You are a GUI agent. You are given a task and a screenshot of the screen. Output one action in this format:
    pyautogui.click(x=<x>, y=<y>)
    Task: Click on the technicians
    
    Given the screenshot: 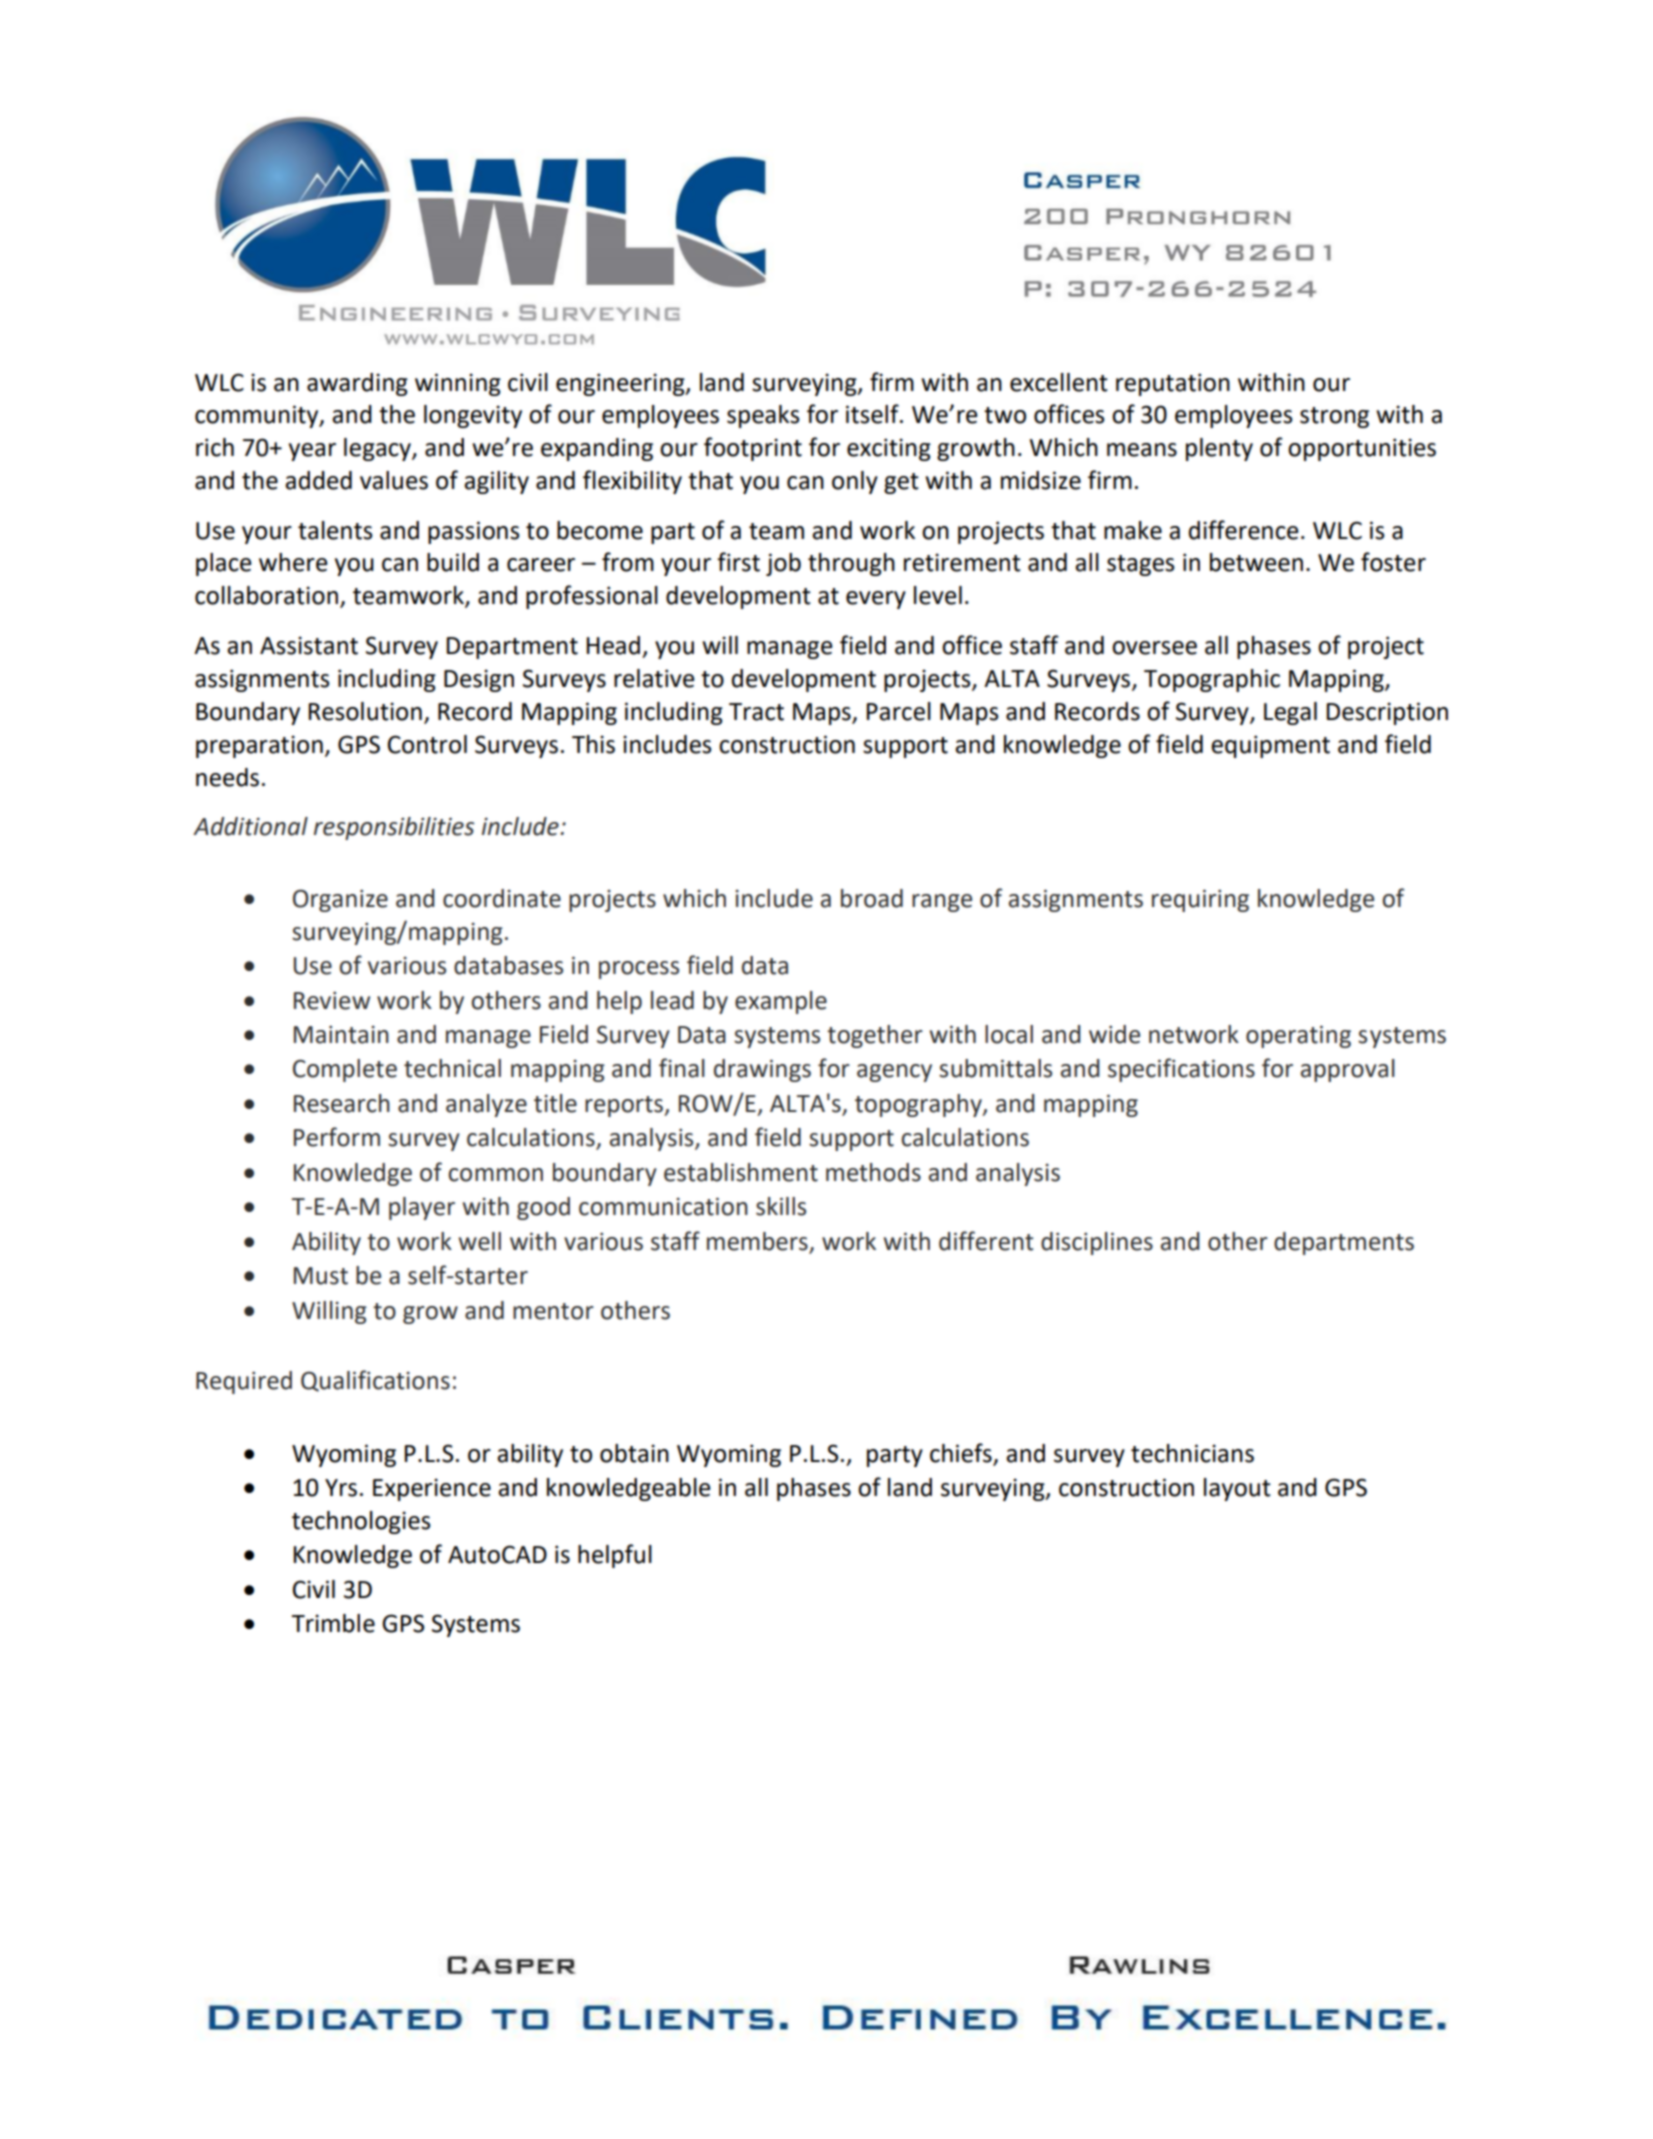 What is the action you would take?
    pyautogui.click(x=1192, y=1453)
